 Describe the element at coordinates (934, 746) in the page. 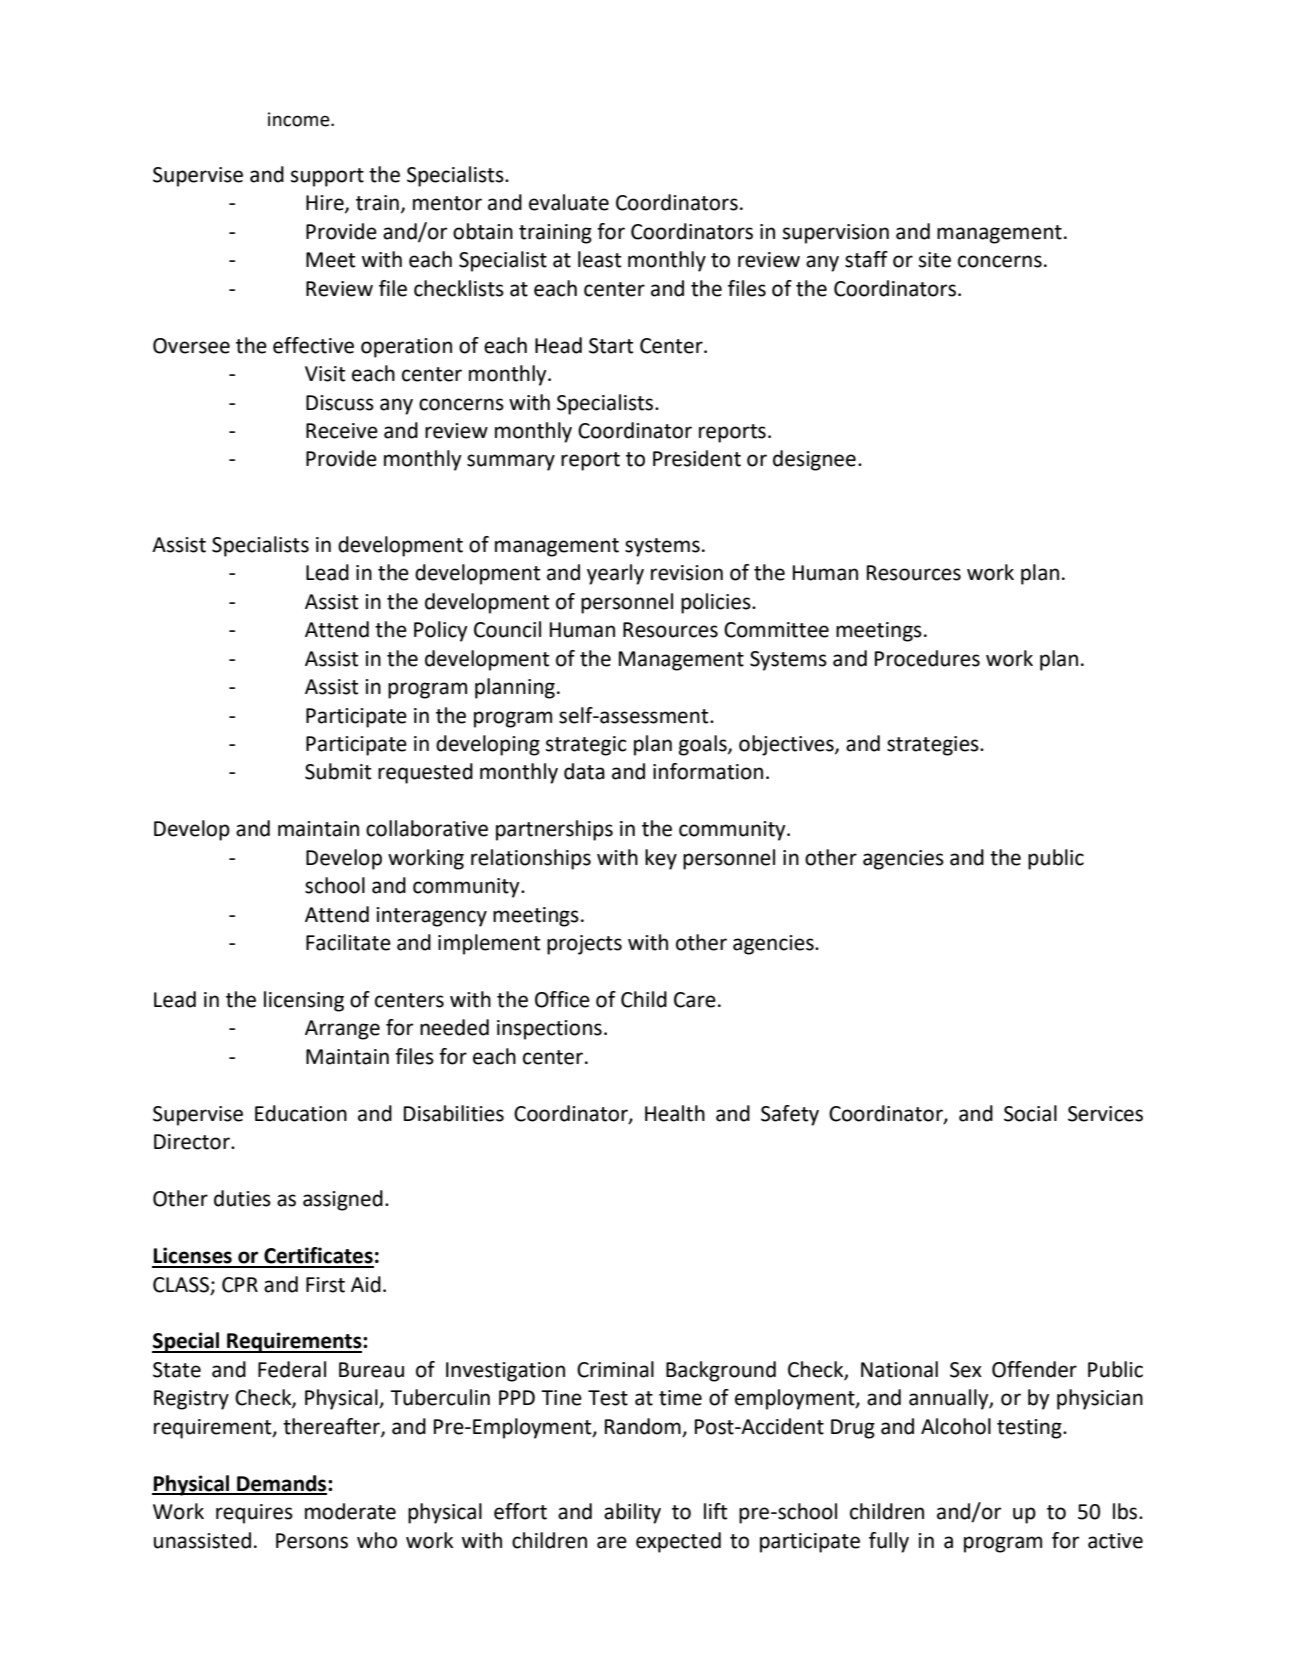

I see `strategies` at that location.
